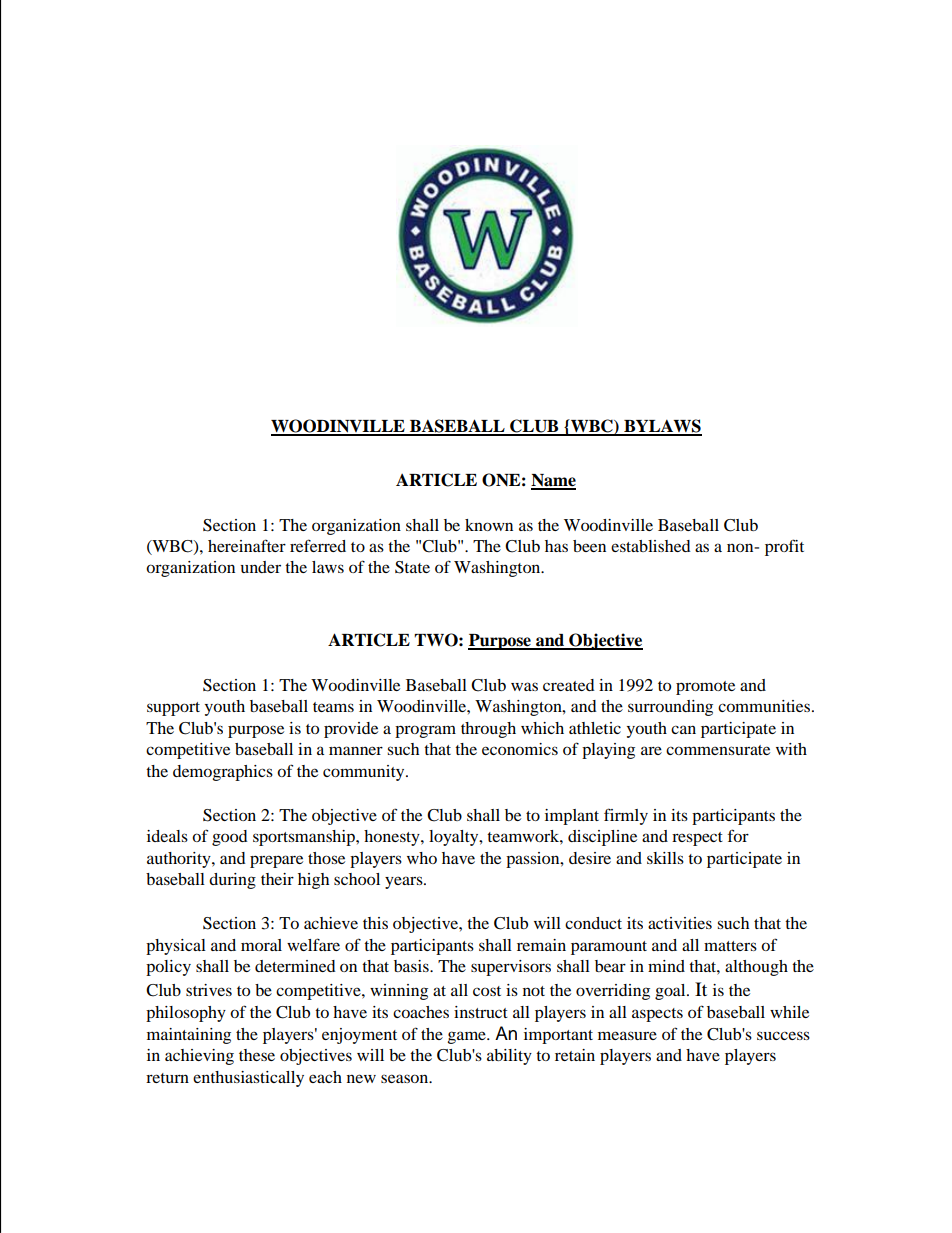 The width and height of the document is (952, 1233). What do you see at coordinates (783, 1035) in the document?
I see `success` at bounding box center [783, 1035].
